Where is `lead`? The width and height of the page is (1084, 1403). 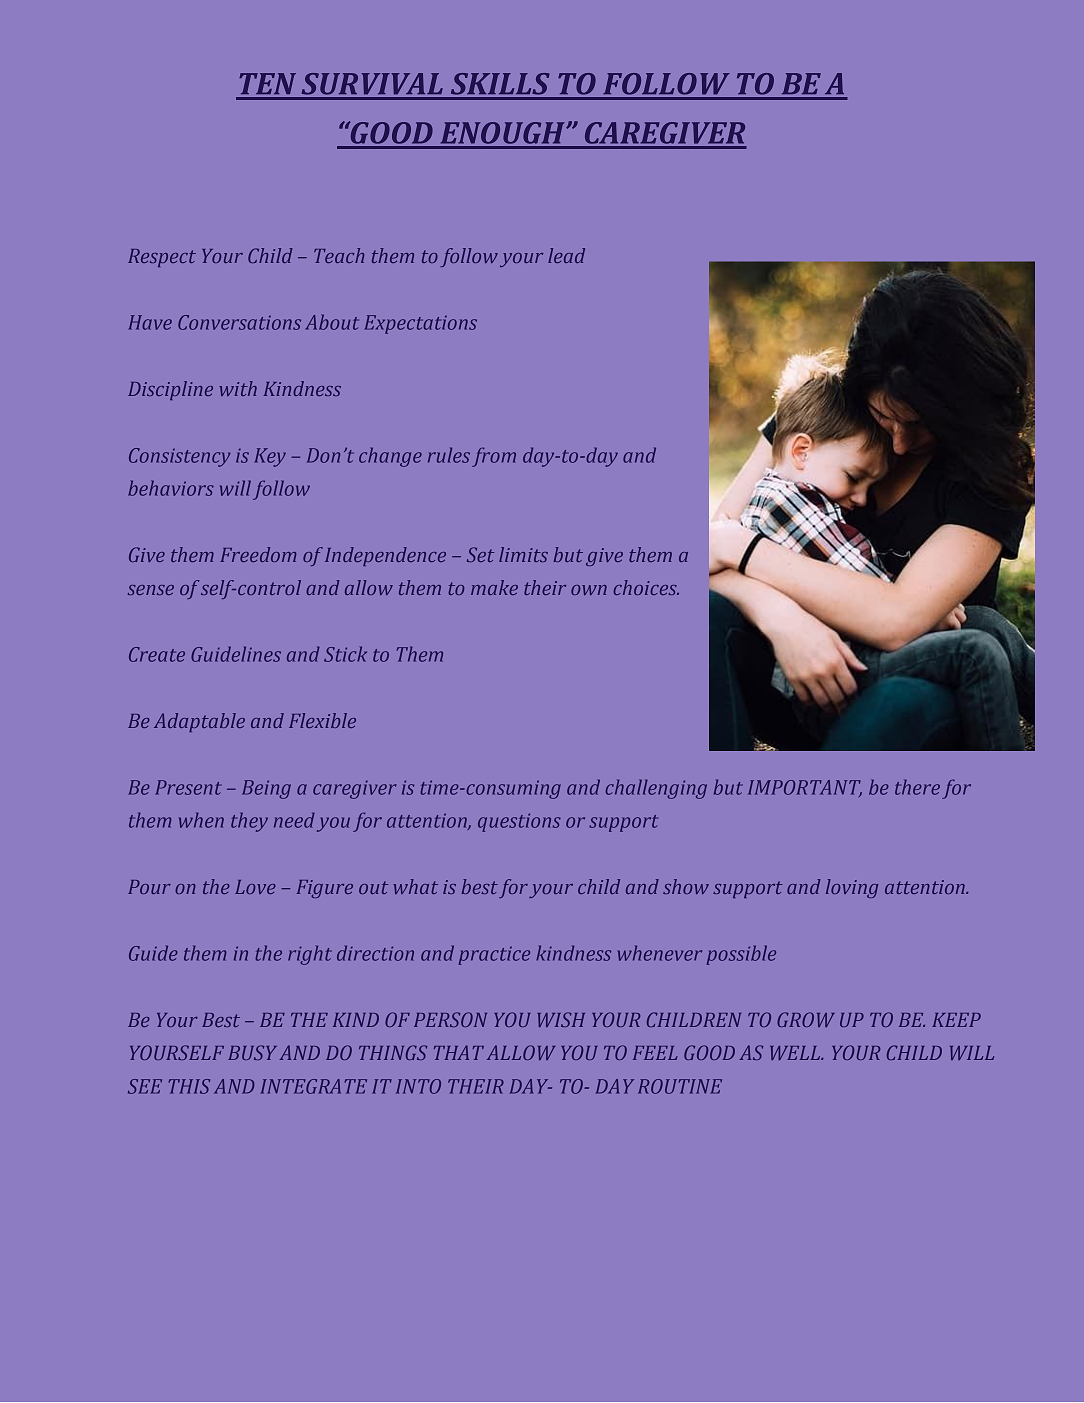
lead is located at coordinates (566, 255).
